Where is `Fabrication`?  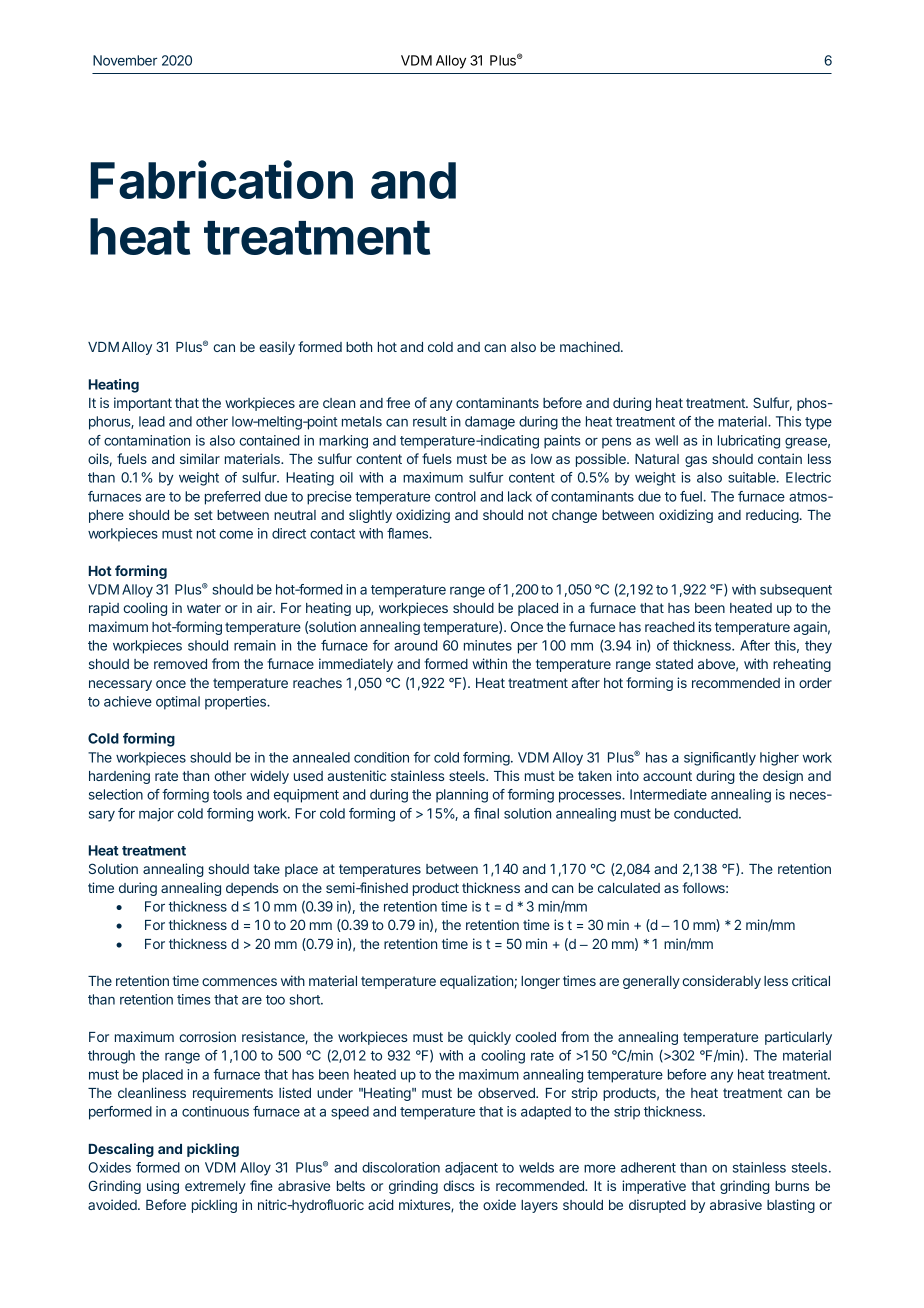
Fabrication is located at coordinates (222, 179).
